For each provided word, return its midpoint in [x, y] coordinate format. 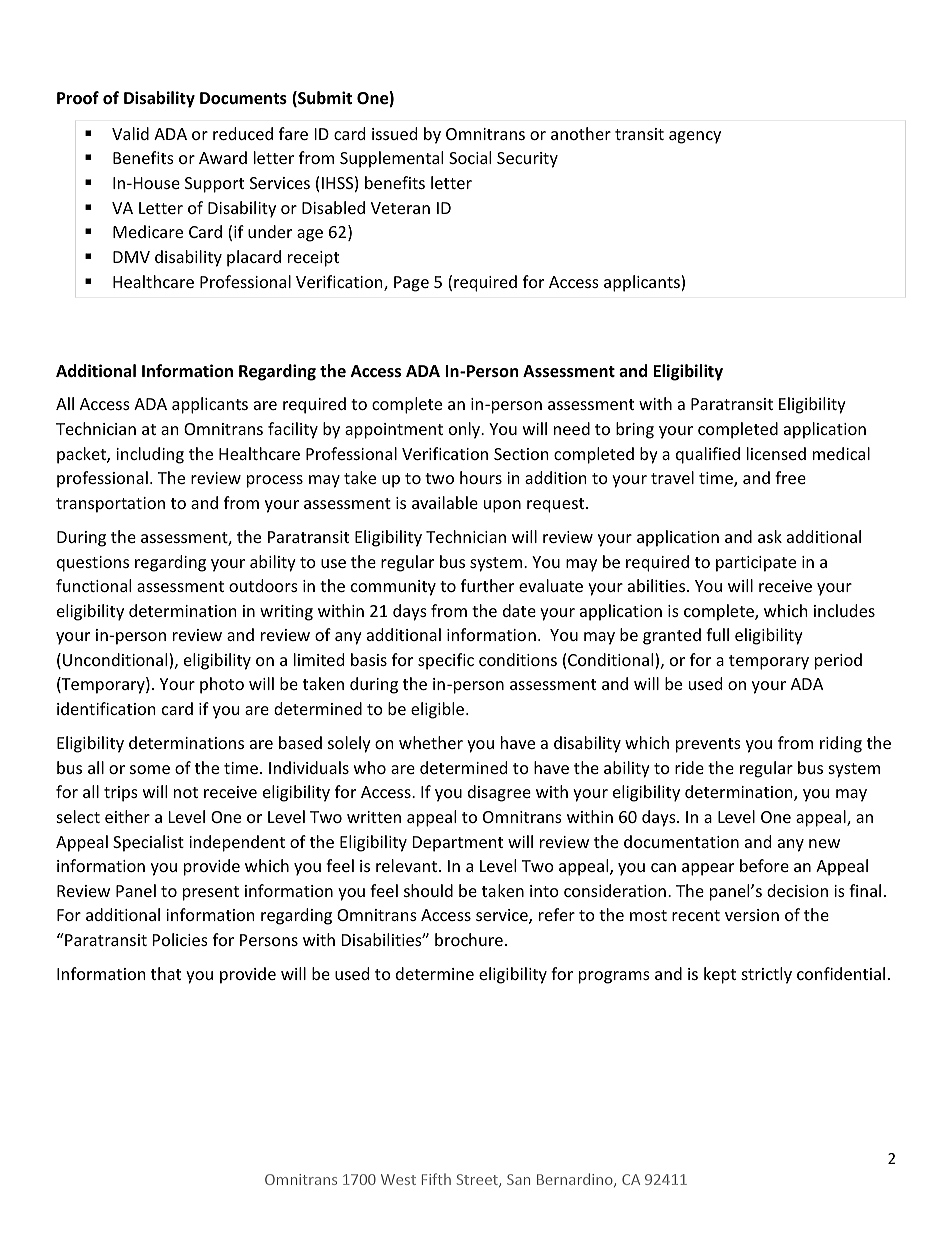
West [398, 1179]
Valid [130, 133]
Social [470, 157]
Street [478, 1180]
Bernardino [576, 1180]
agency [695, 137]
